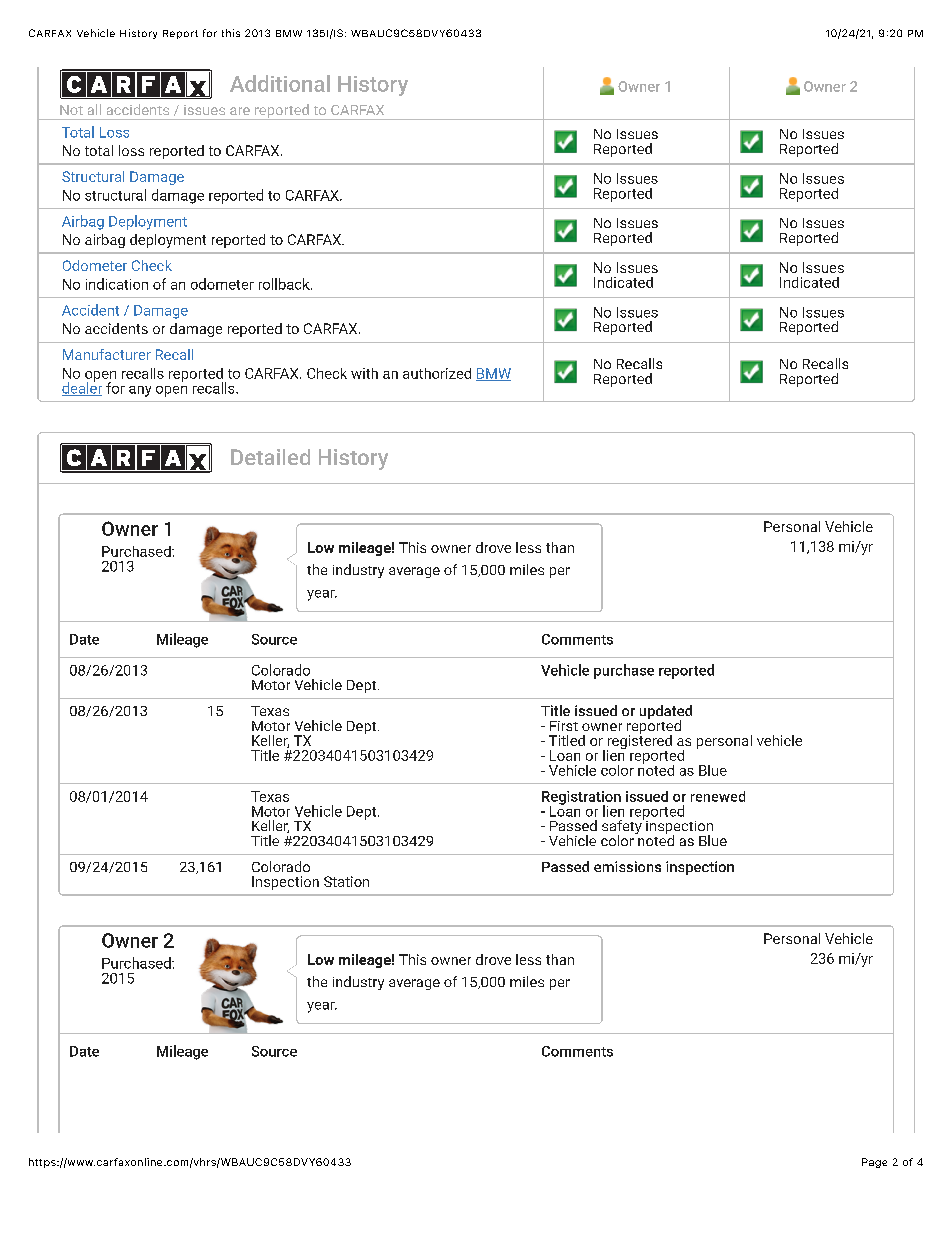 This image has height=1233, width=952. What do you see at coordinates (564, 726) in the image?
I see `First` at bounding box center [564, 726].
